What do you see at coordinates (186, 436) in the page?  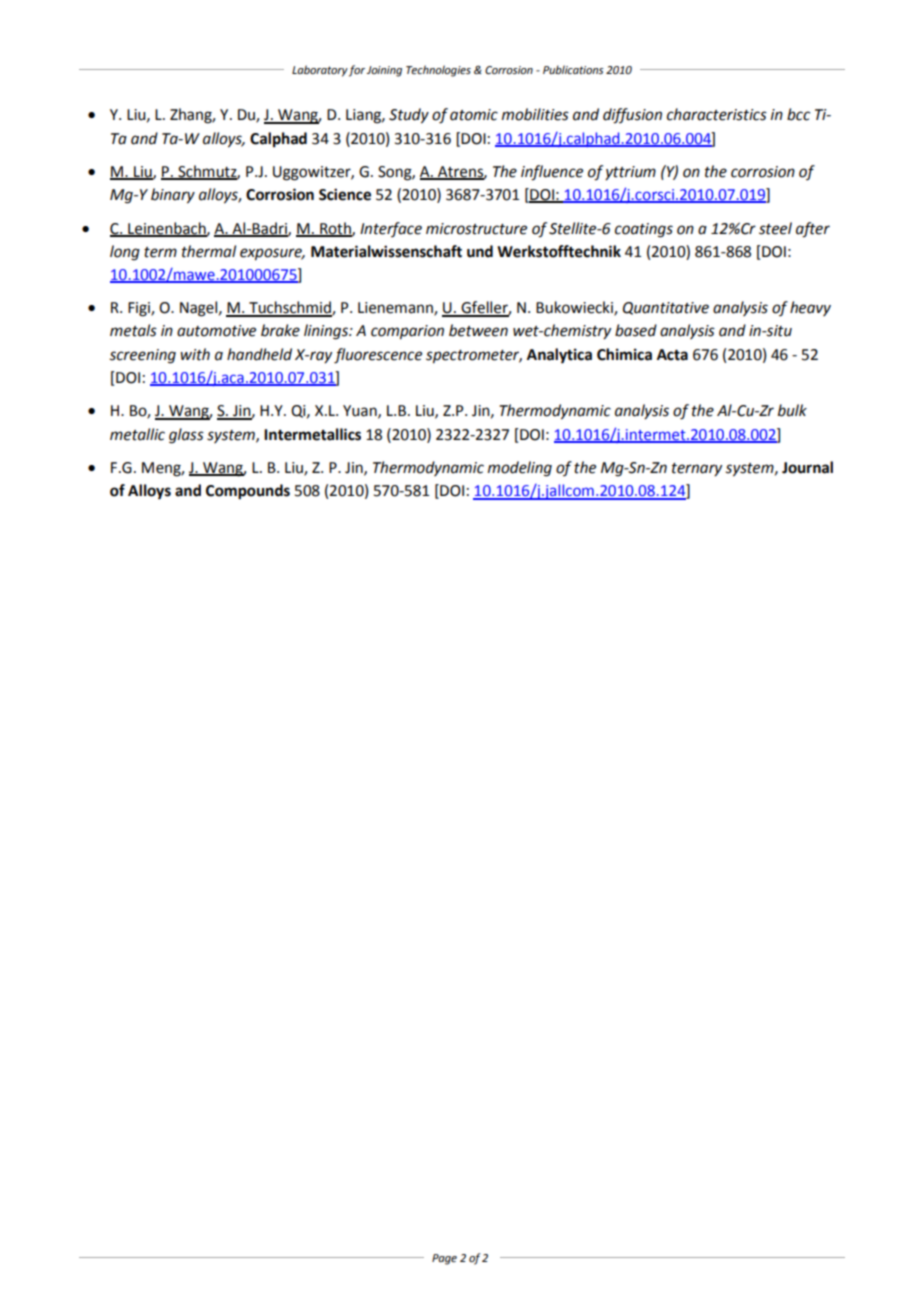 I see `glass` at bounding box center [186, 436].
